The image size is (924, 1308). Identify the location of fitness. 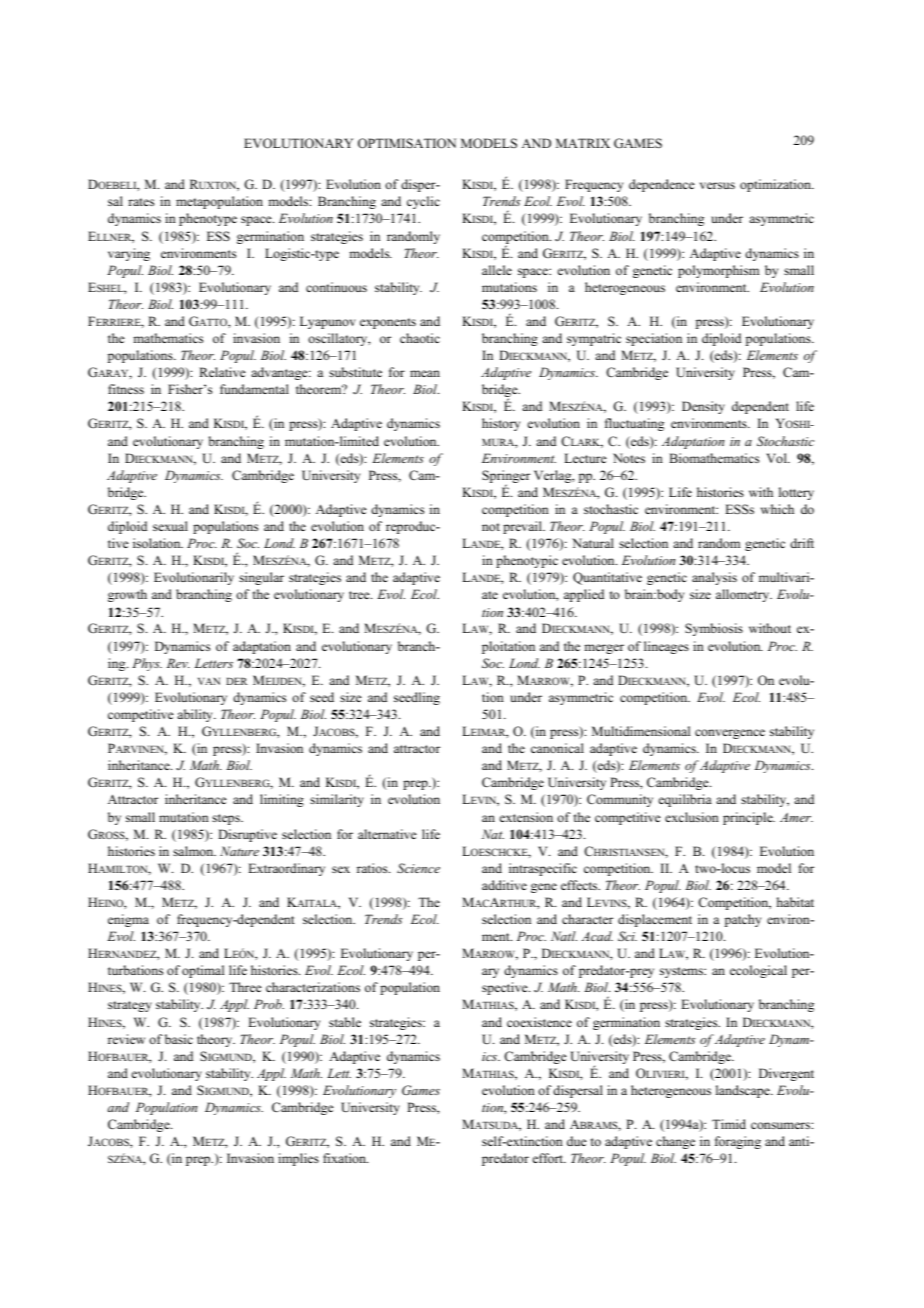
(126, 389).
